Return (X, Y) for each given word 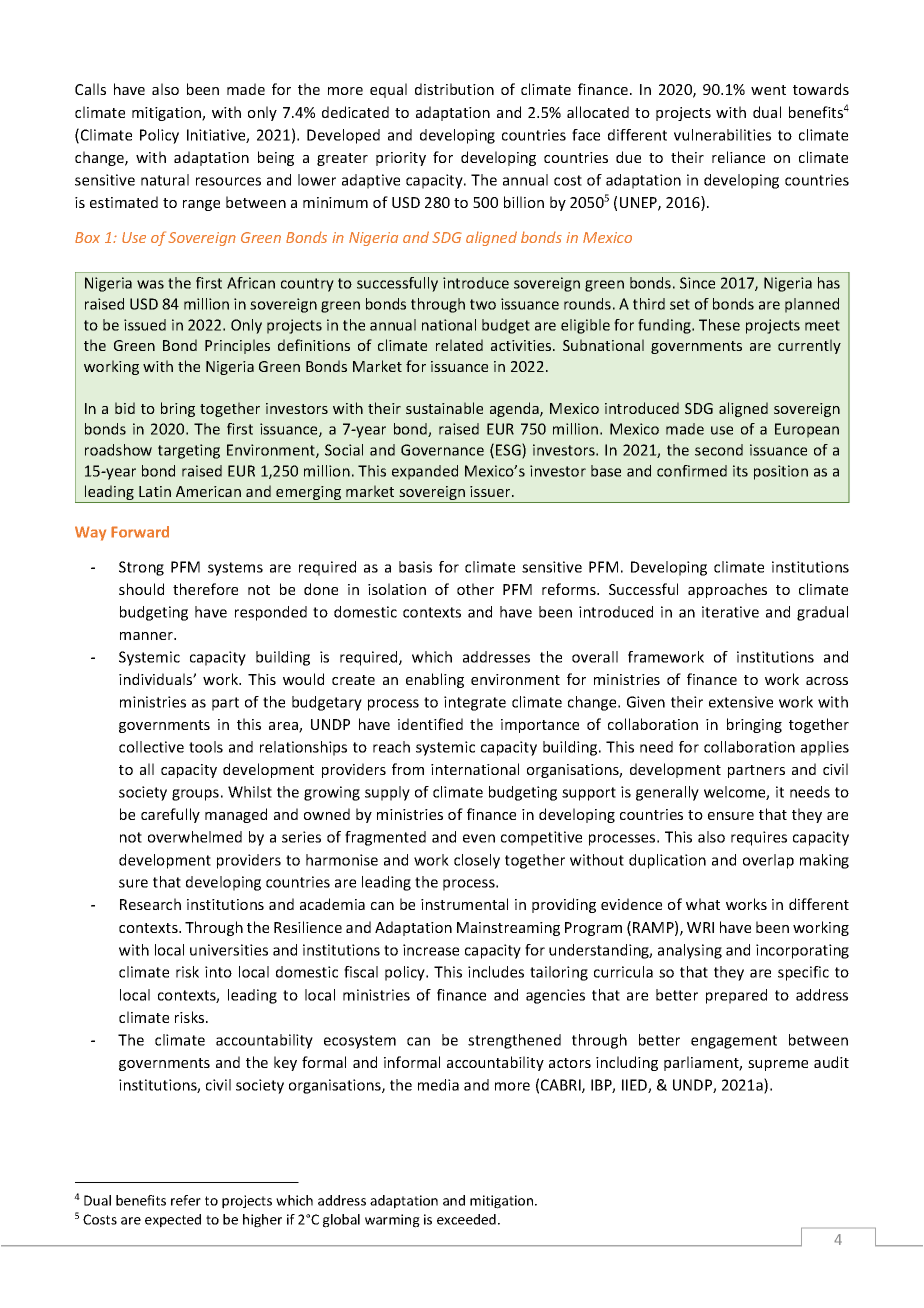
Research (150, 904)
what (703, 904)
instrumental (464, 904)
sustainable (444, 408)
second (719, 450)
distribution (454, 89)
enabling (435, 680)
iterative (730, 612)
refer (186, 1200)
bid (125, 408)
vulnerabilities (722, 135)
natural (165, 180)
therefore (205, 589)
